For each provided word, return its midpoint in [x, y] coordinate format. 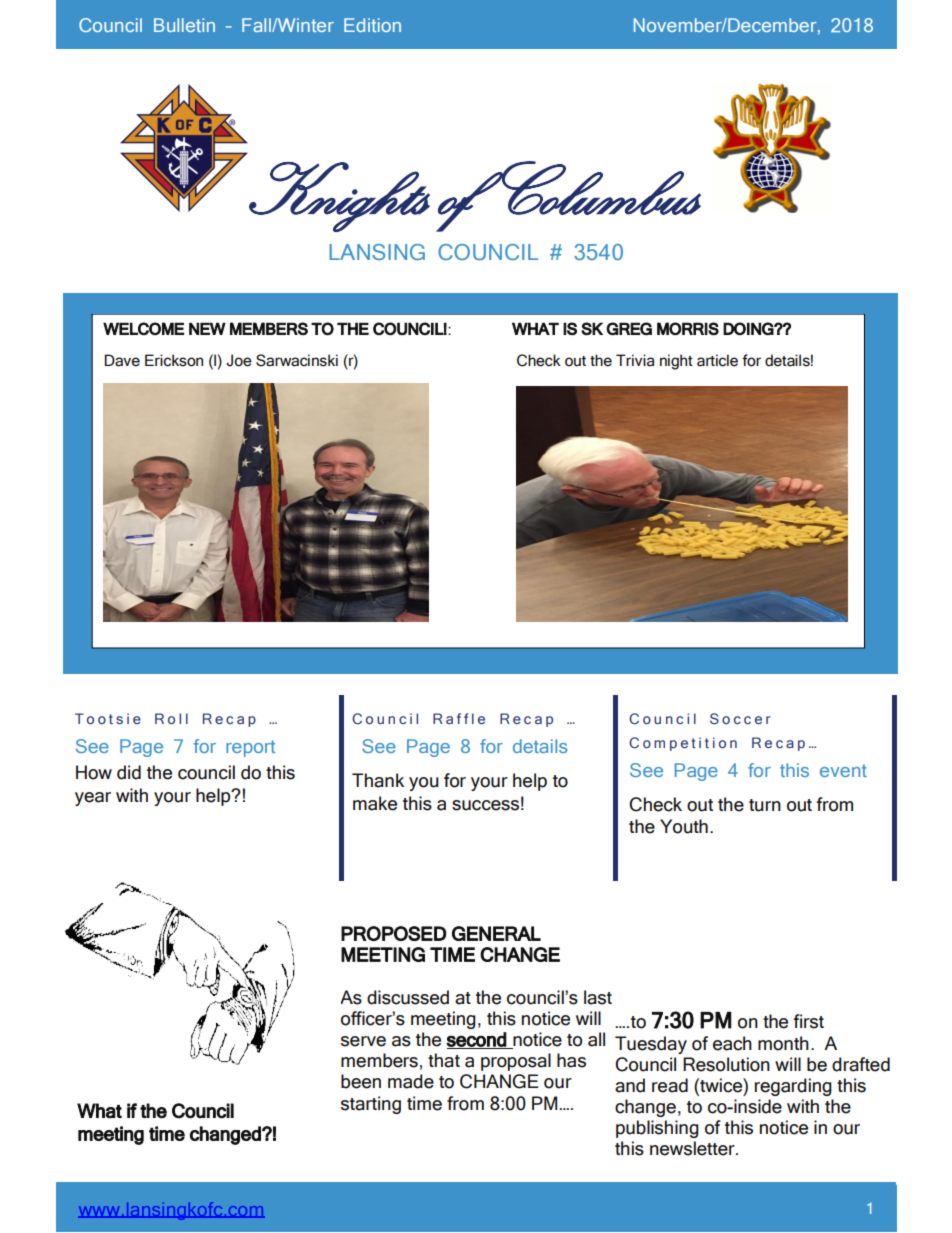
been [361, 1081]
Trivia [635, 360]
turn [765, 805]
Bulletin [184, 25]
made [411, 1081]
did [129, 772]
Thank [378, 780]
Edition [372, 25]
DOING [749, 328]
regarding [793, 1087]
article [717, 360]
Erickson [174, 360]
